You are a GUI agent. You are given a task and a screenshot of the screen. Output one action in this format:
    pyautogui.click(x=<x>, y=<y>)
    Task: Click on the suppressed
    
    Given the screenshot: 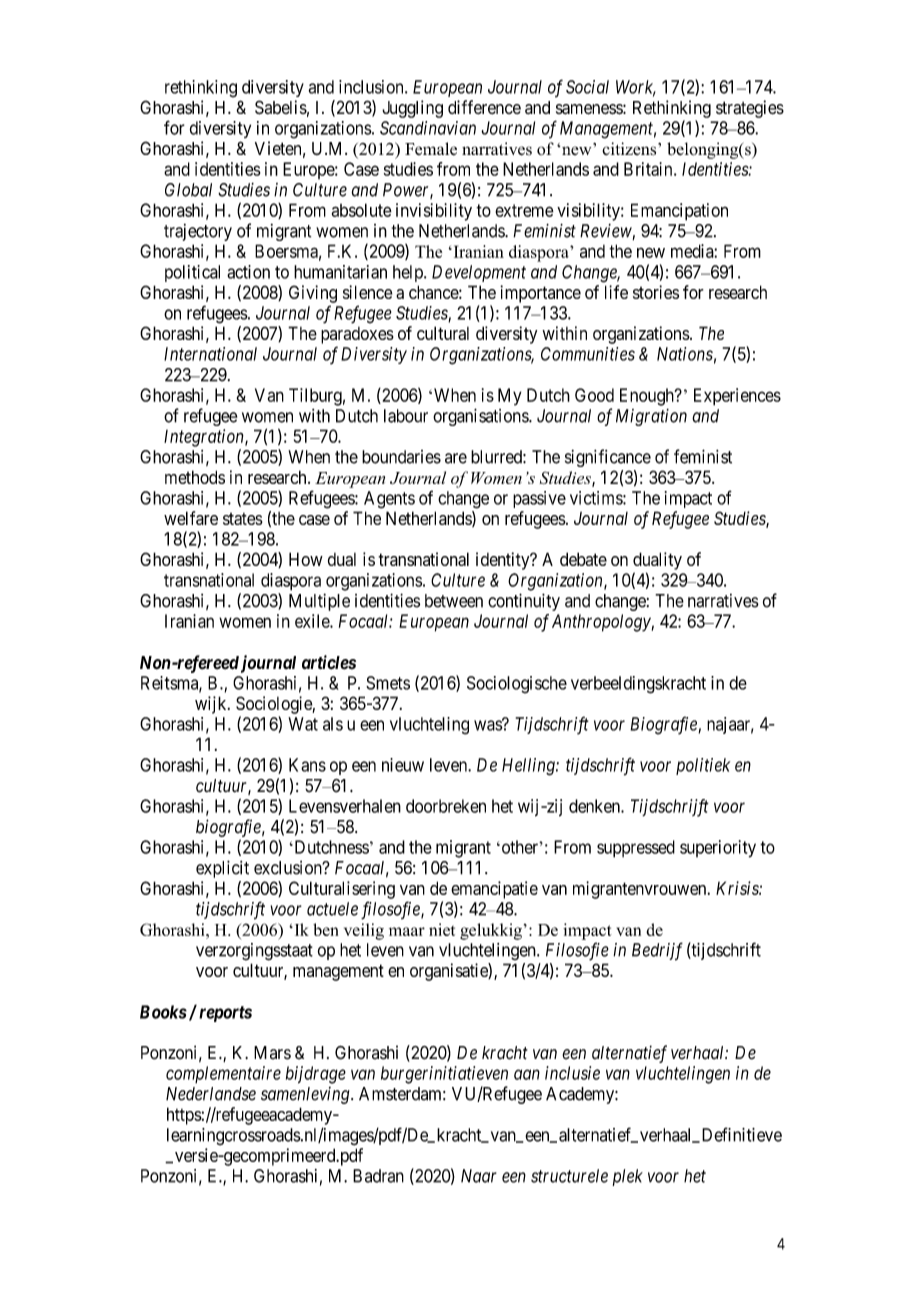 What is the action you would take?
    pyautogui.click(x=636, y=849)
